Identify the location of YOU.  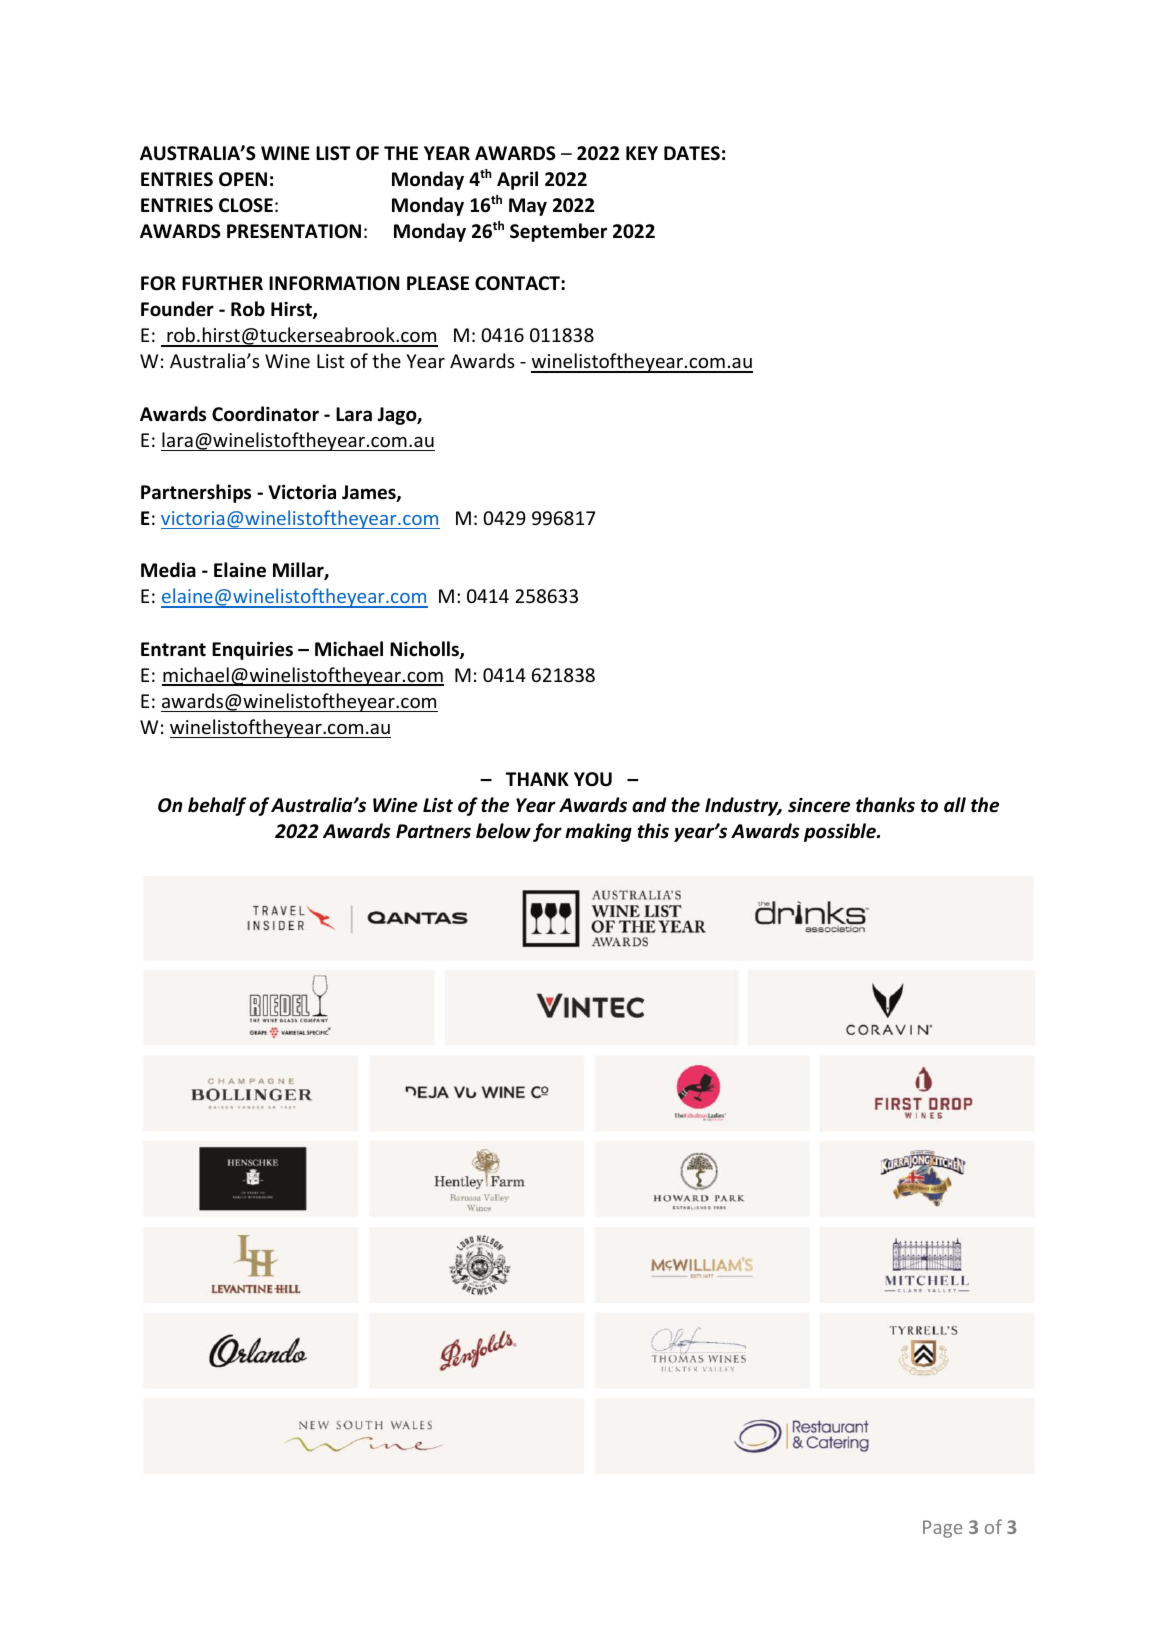
(593, 779).
